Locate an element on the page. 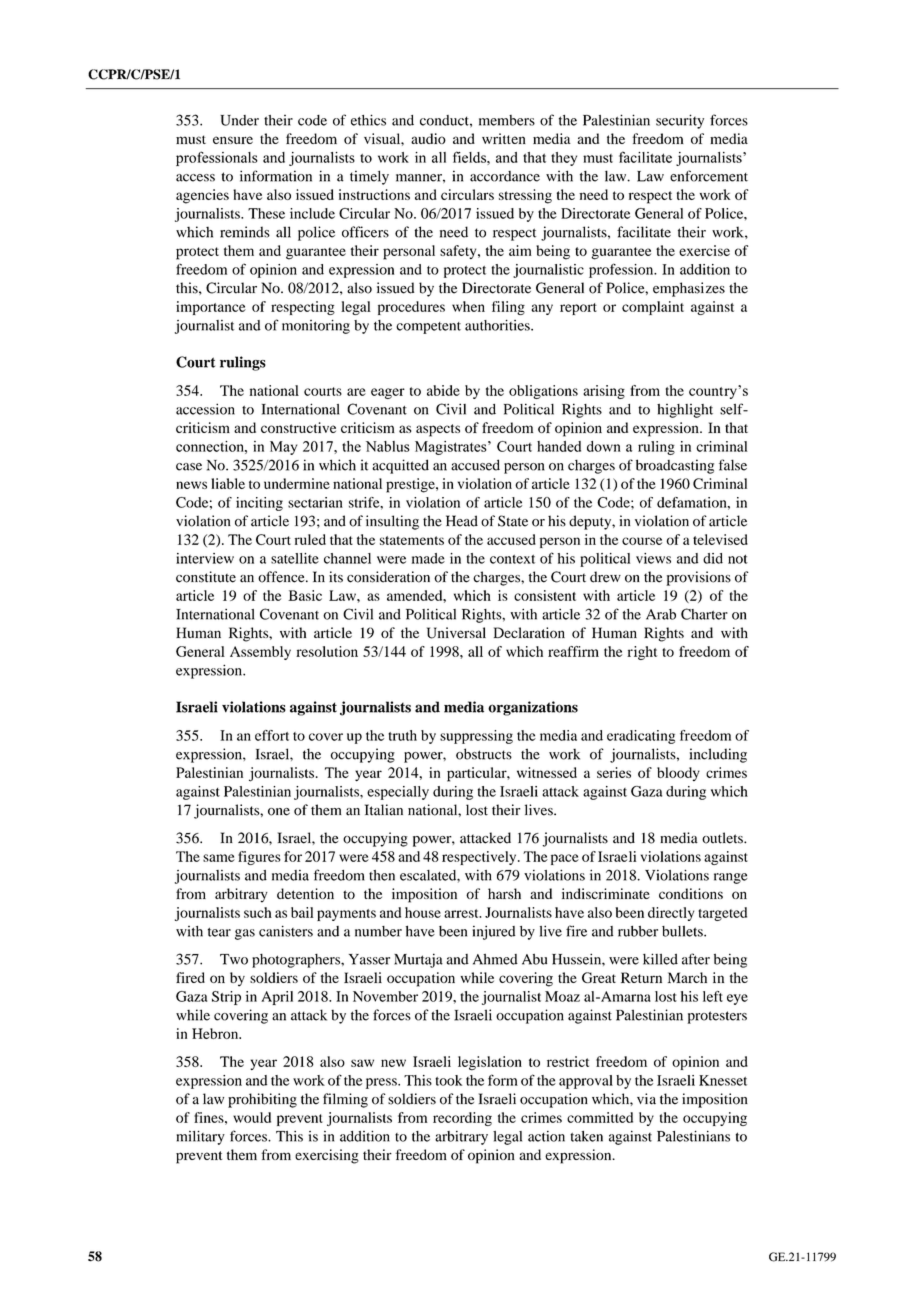  gas is located at coordinates (245, 934).
